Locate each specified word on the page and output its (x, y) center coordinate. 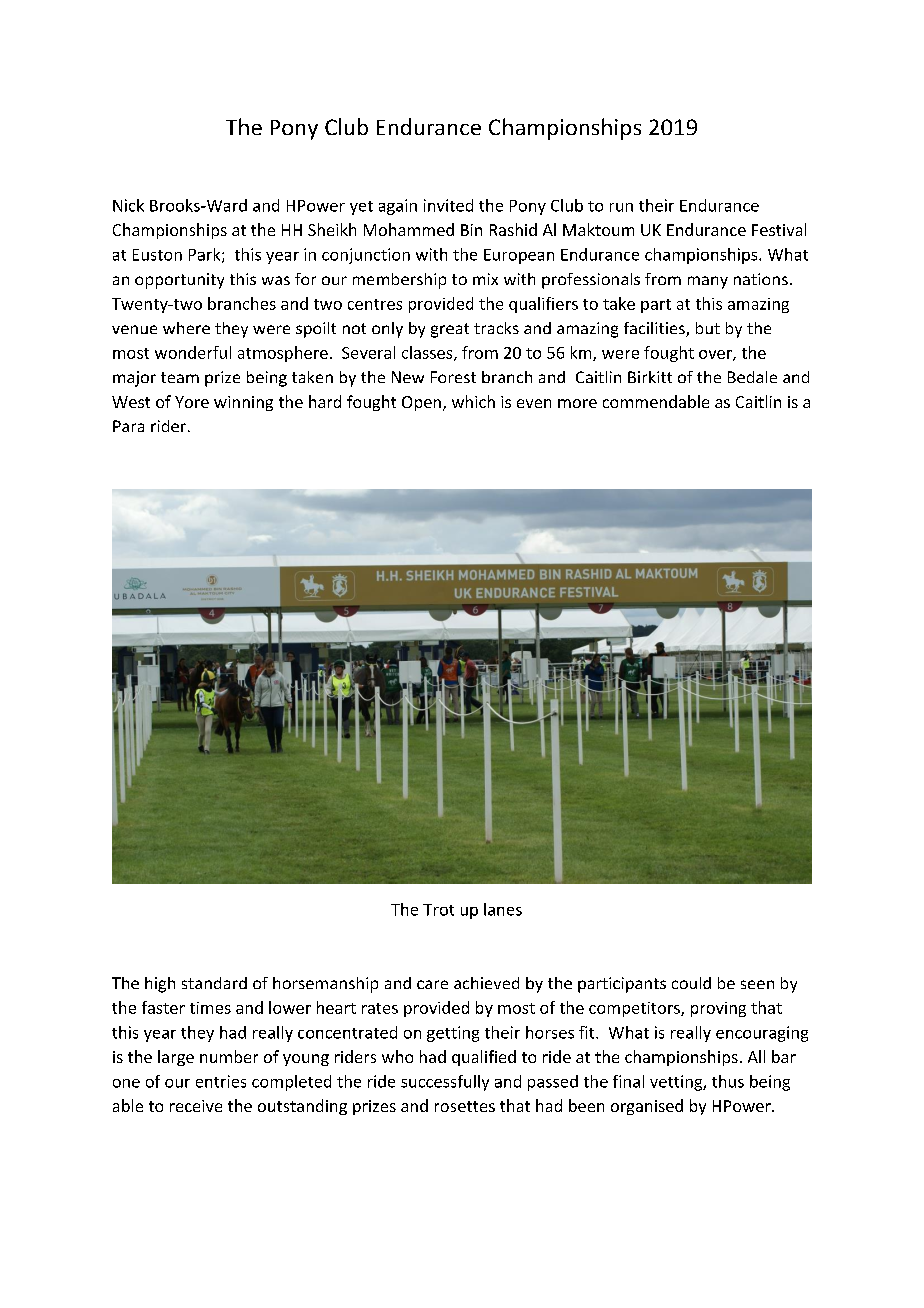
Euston (157, 255)
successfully (445, 1083)
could (691, 983)
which (473, 401)
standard (214, 983)
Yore (192, 402)
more (577, 403)
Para (128, 426)
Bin (471, 230)
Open (421, 403)
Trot (438, 910)
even (534, 403)
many (708, 282)
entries (221, 1081)
